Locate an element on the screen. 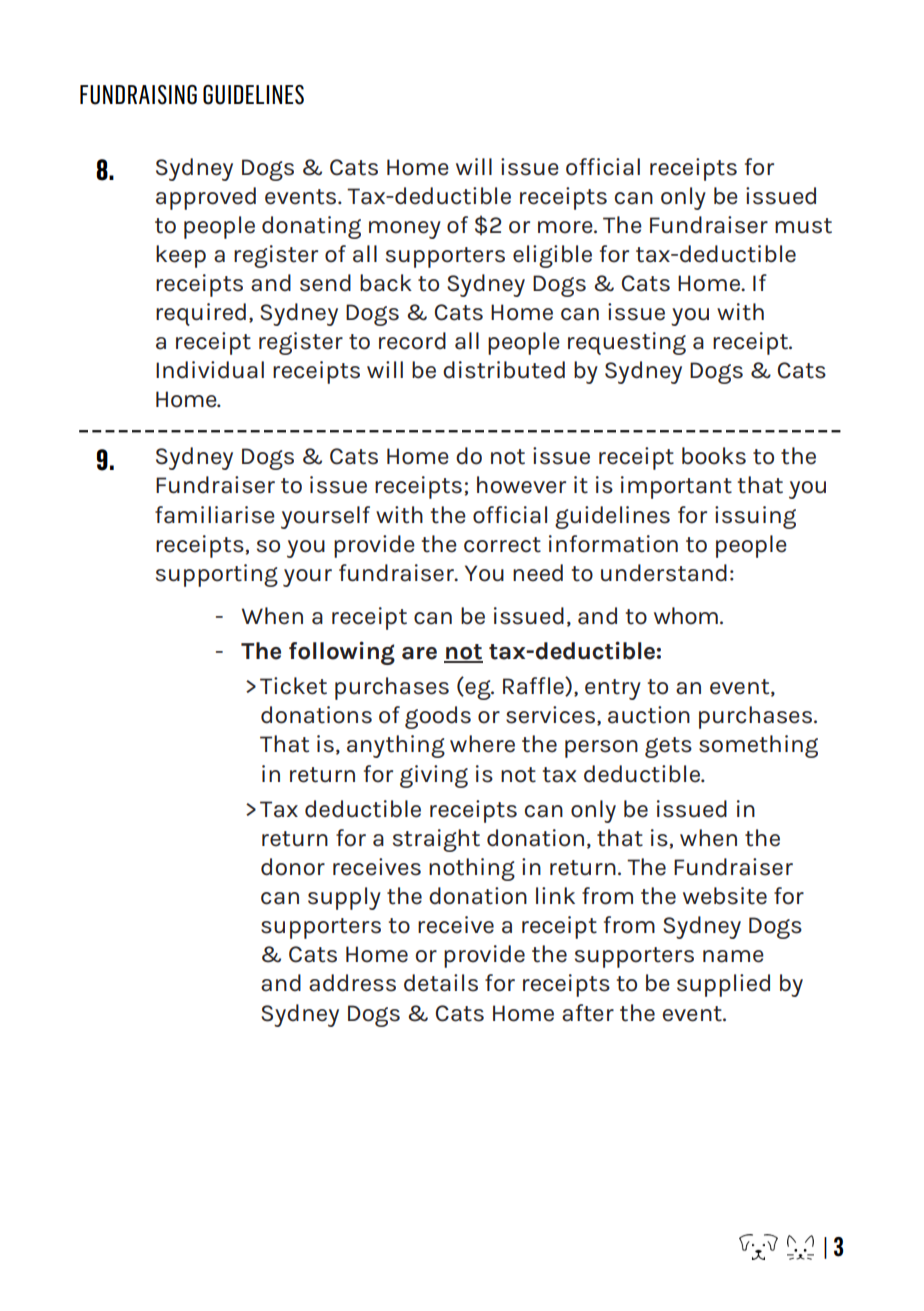  must is located at coordinates (803, 226).
